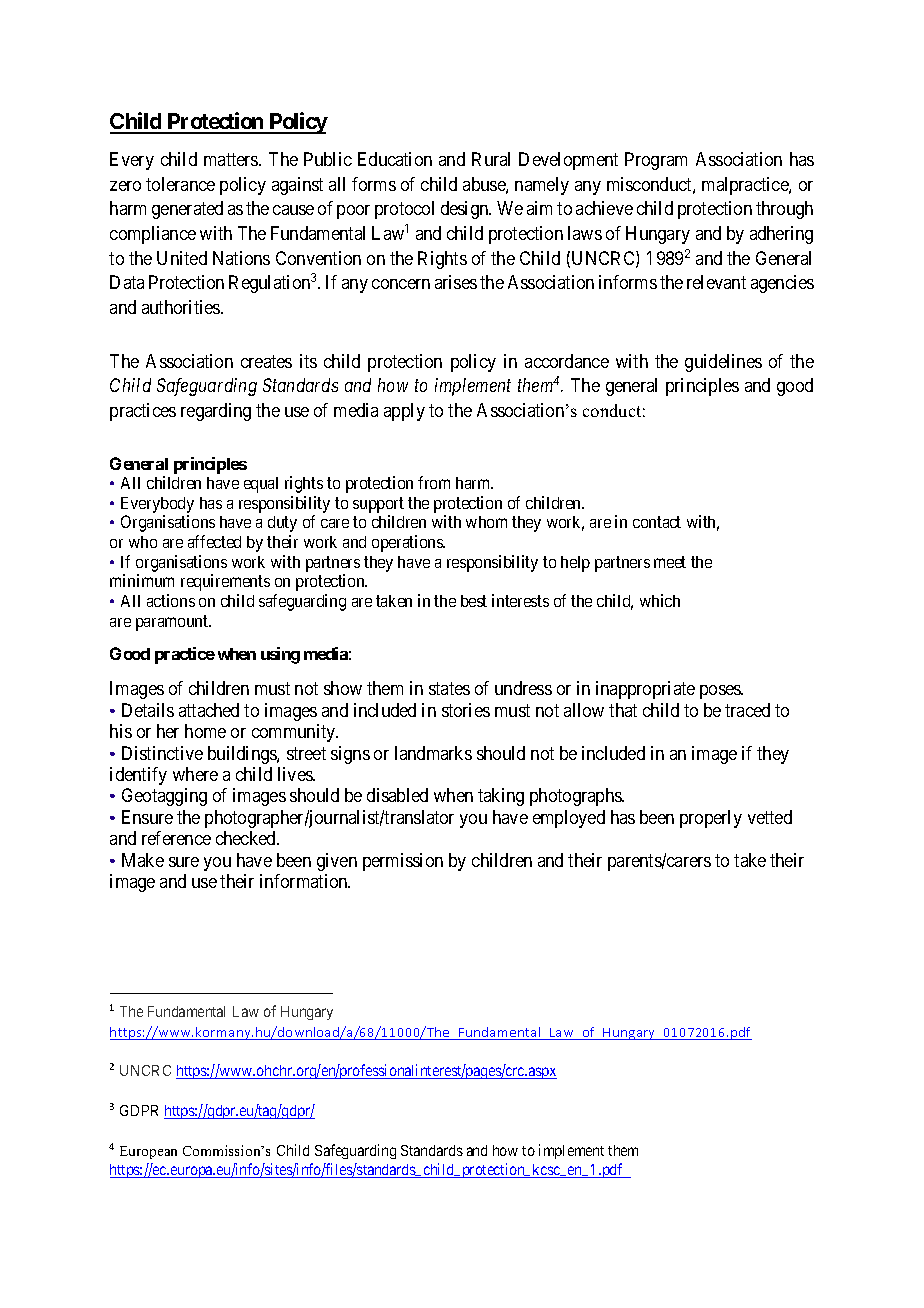  Describe the element at coordinates (656, 161) in the document. I see `Program` at that location.
